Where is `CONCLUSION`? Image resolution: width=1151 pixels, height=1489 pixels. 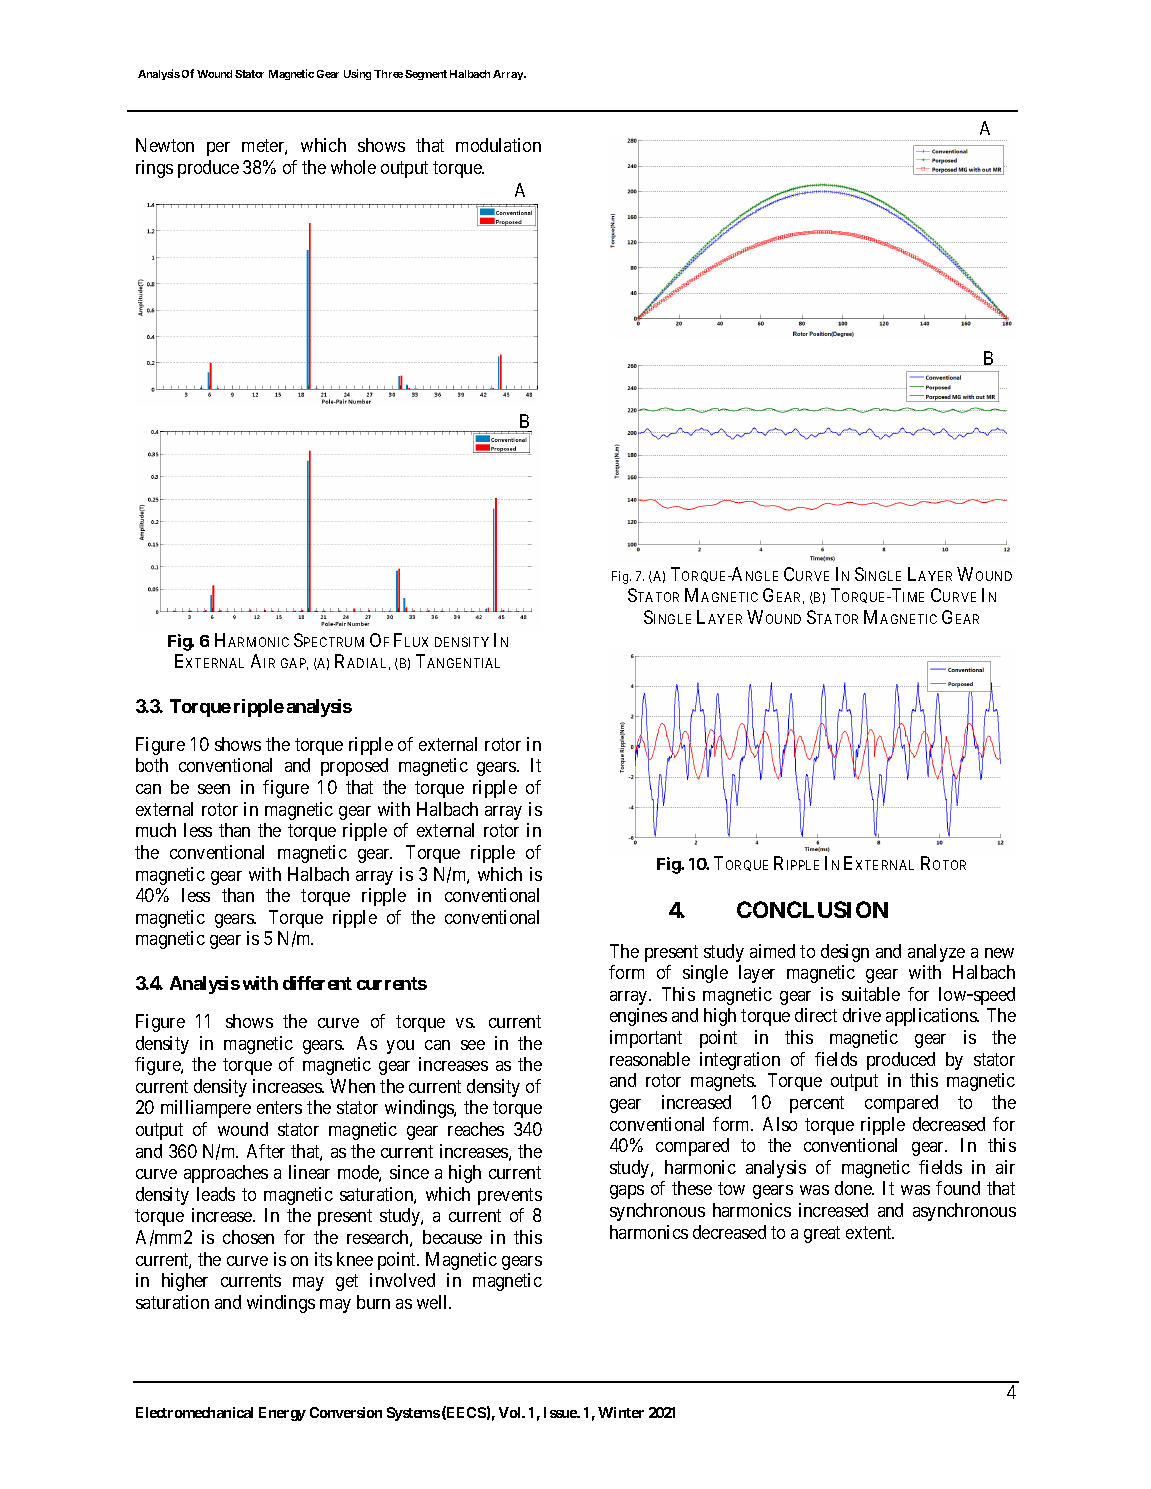
CONCLUSION is located at coordinates (812, 909).
